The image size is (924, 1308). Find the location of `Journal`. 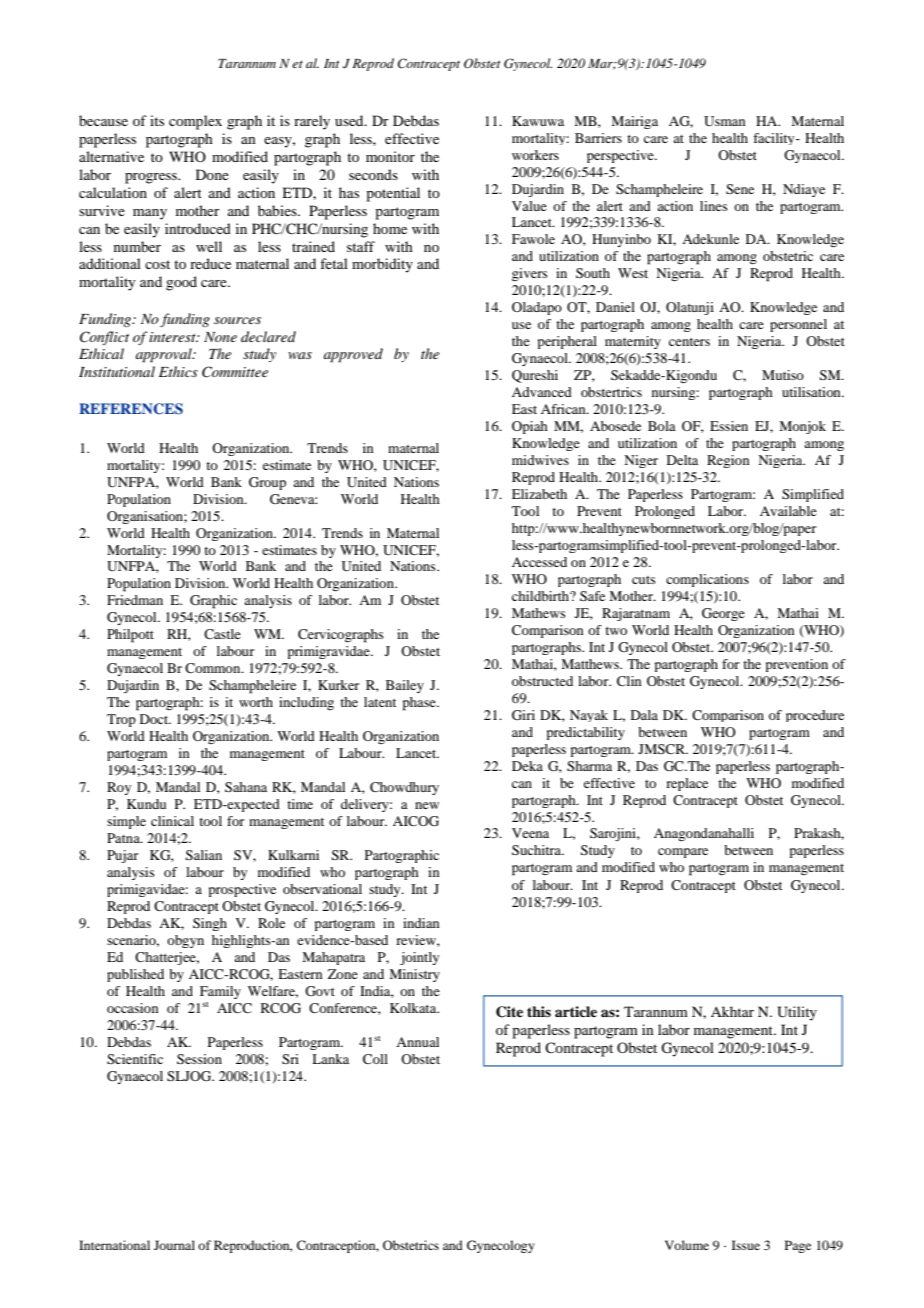

Journal is located at coordinates (174, 1245).
